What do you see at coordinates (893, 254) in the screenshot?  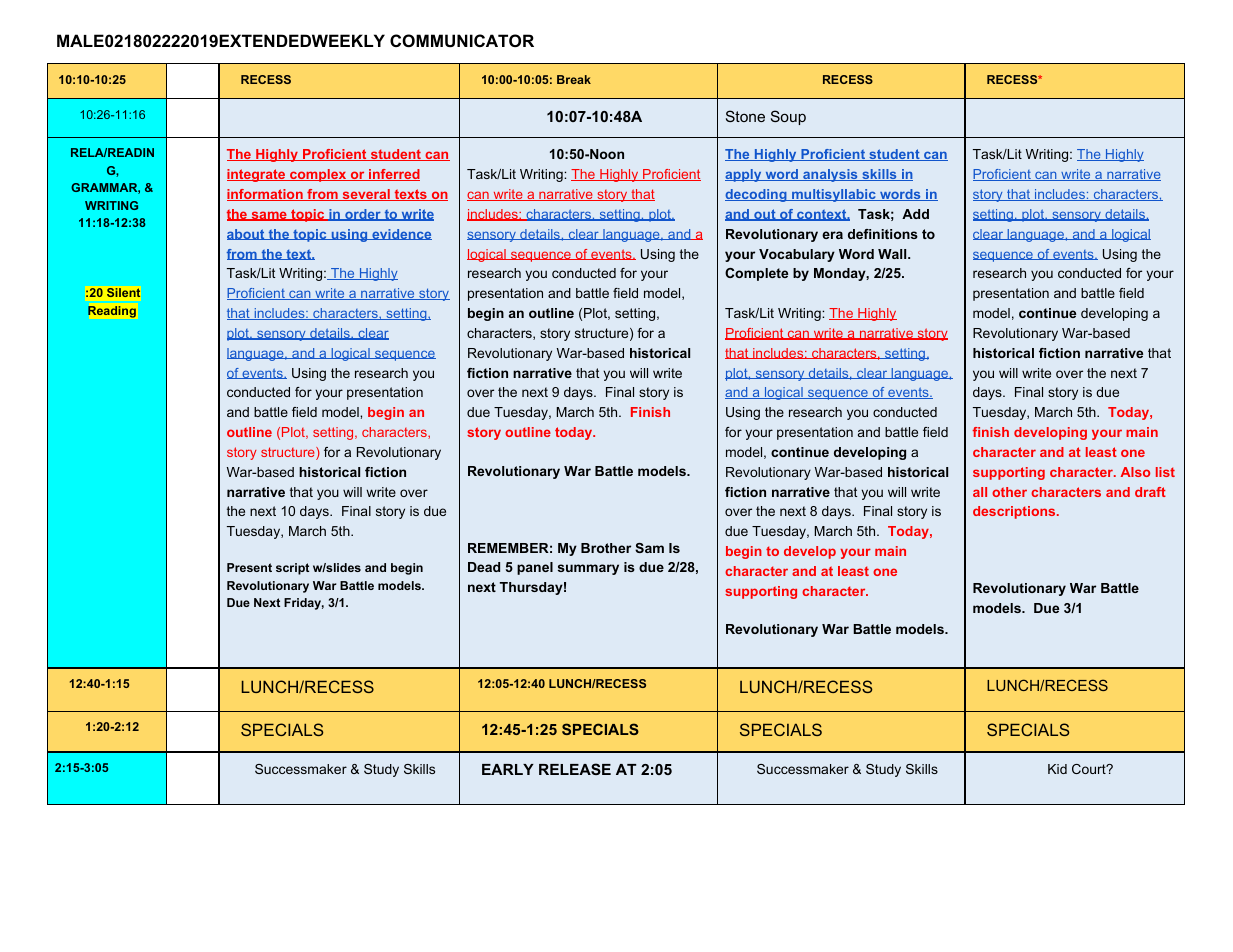 I see `Wall` at bounding box center [893, 254].
